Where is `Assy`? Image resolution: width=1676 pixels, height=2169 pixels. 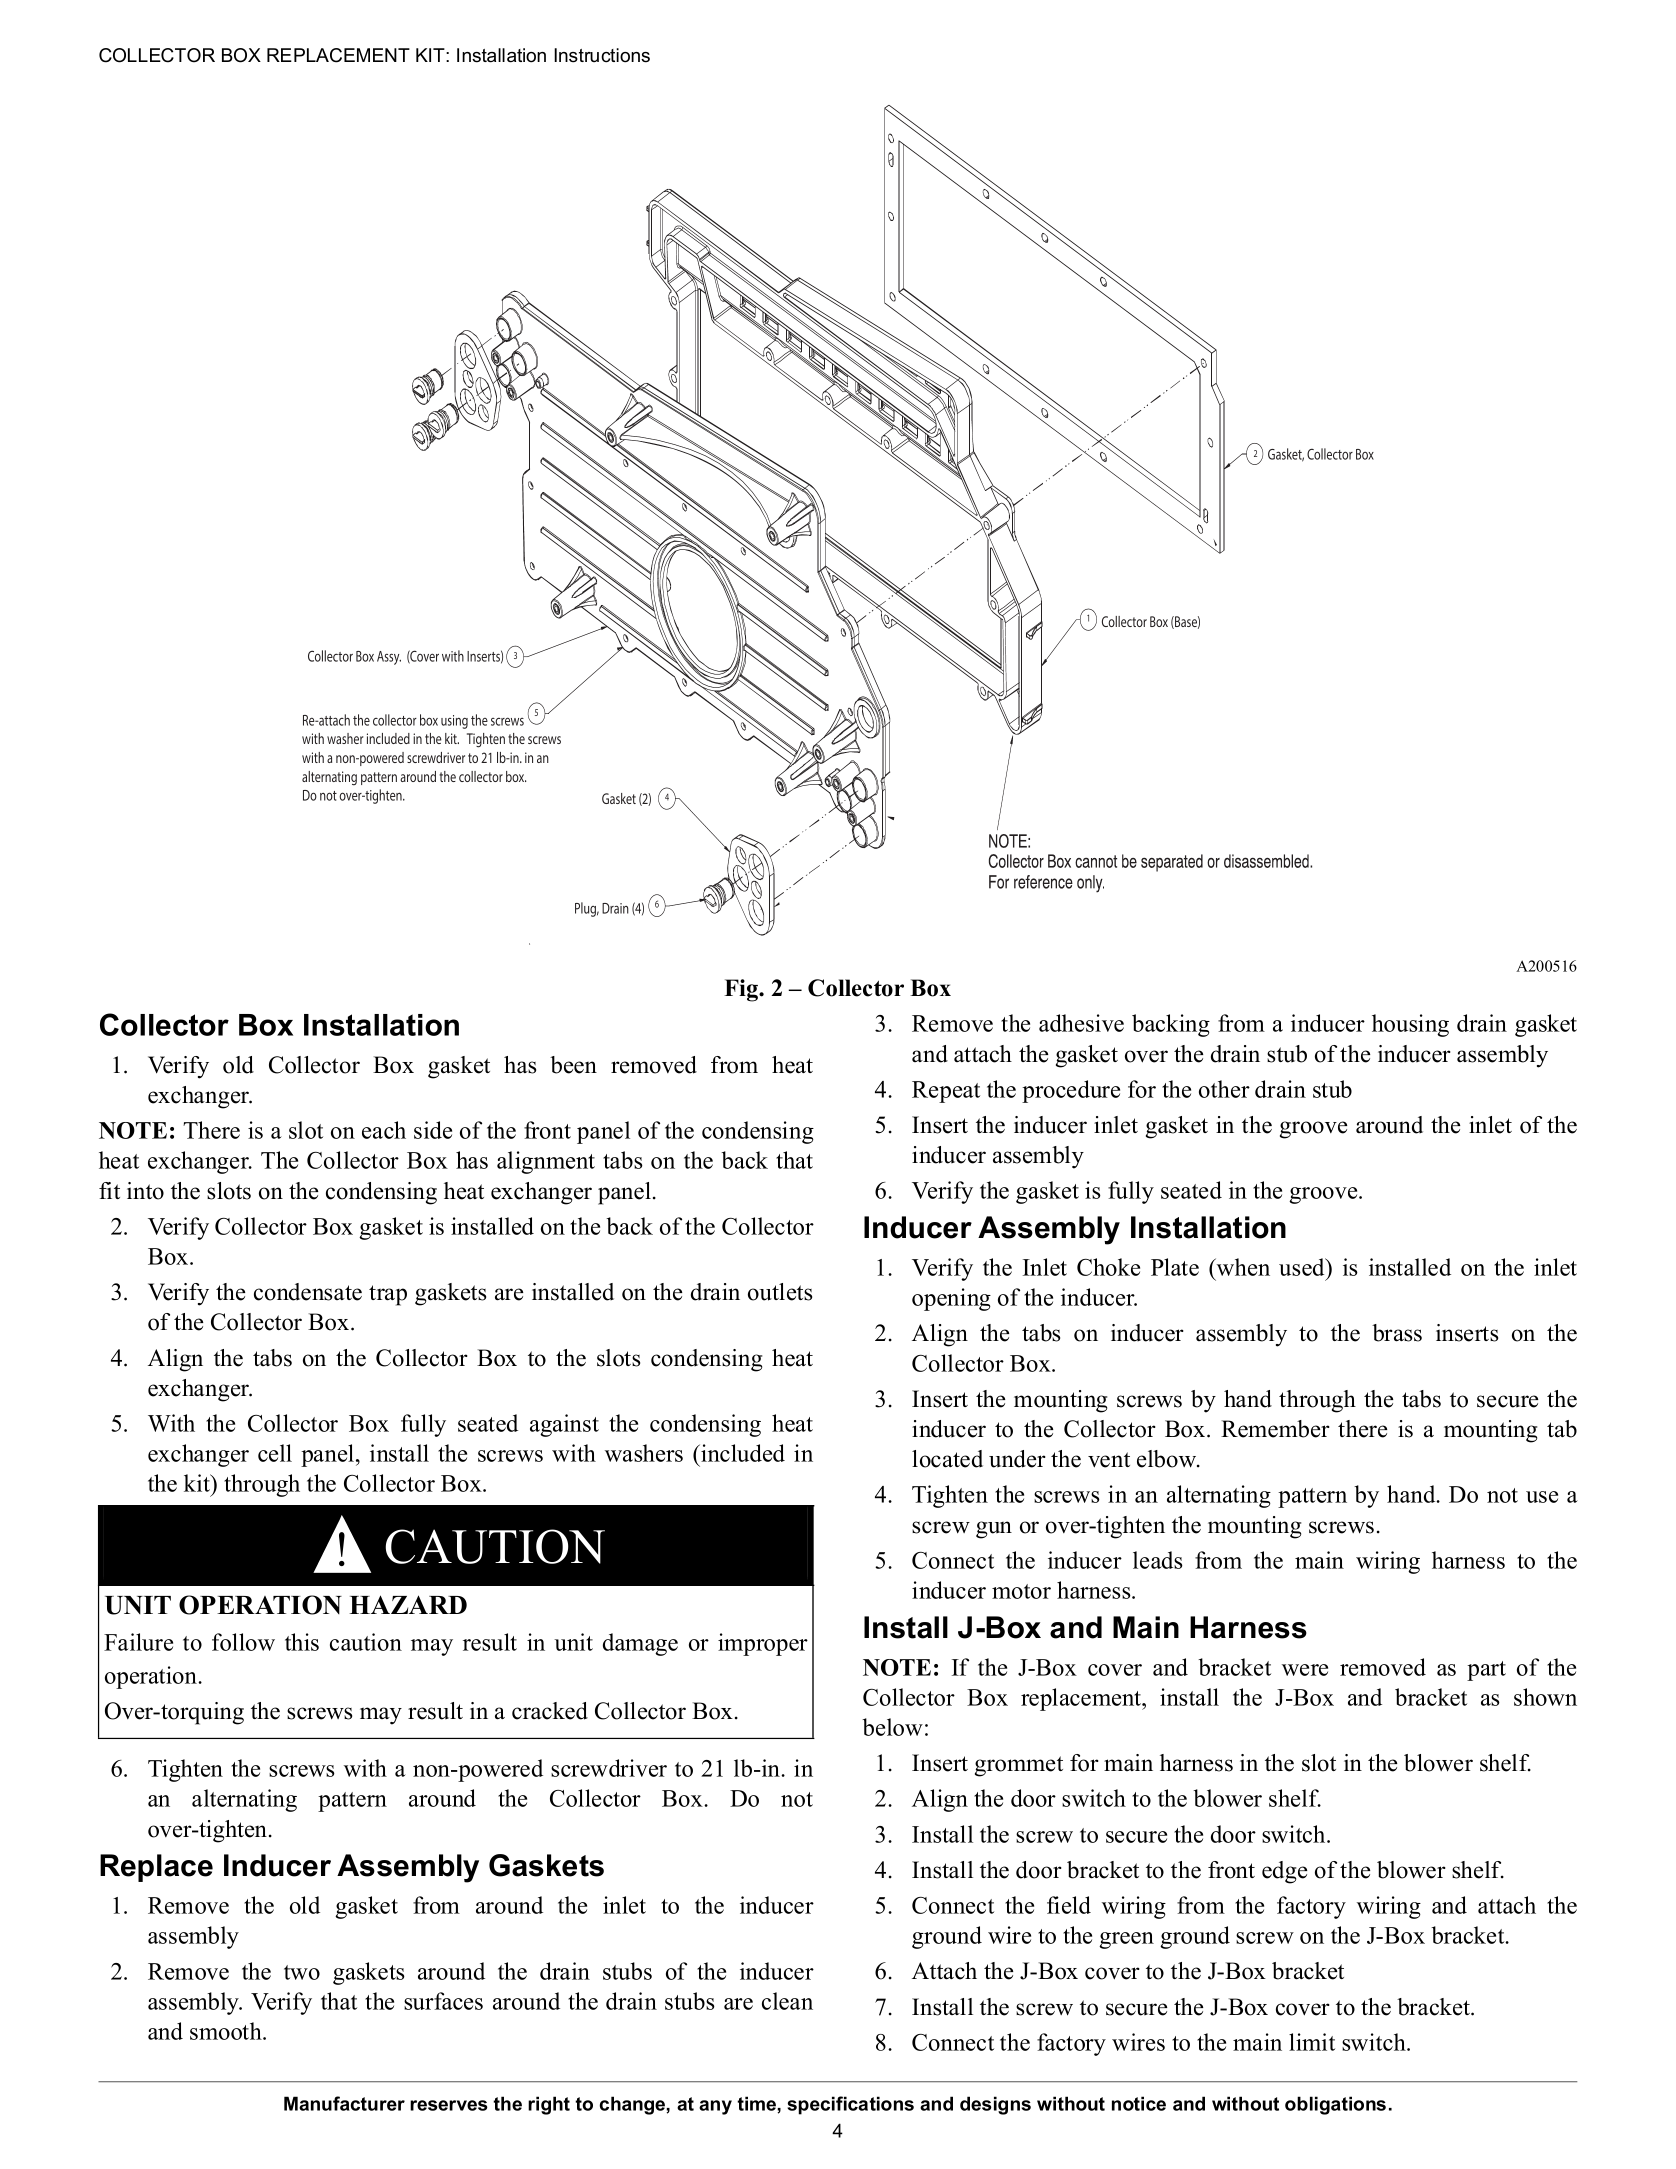 Assy is located at coordinates (389, 658).
